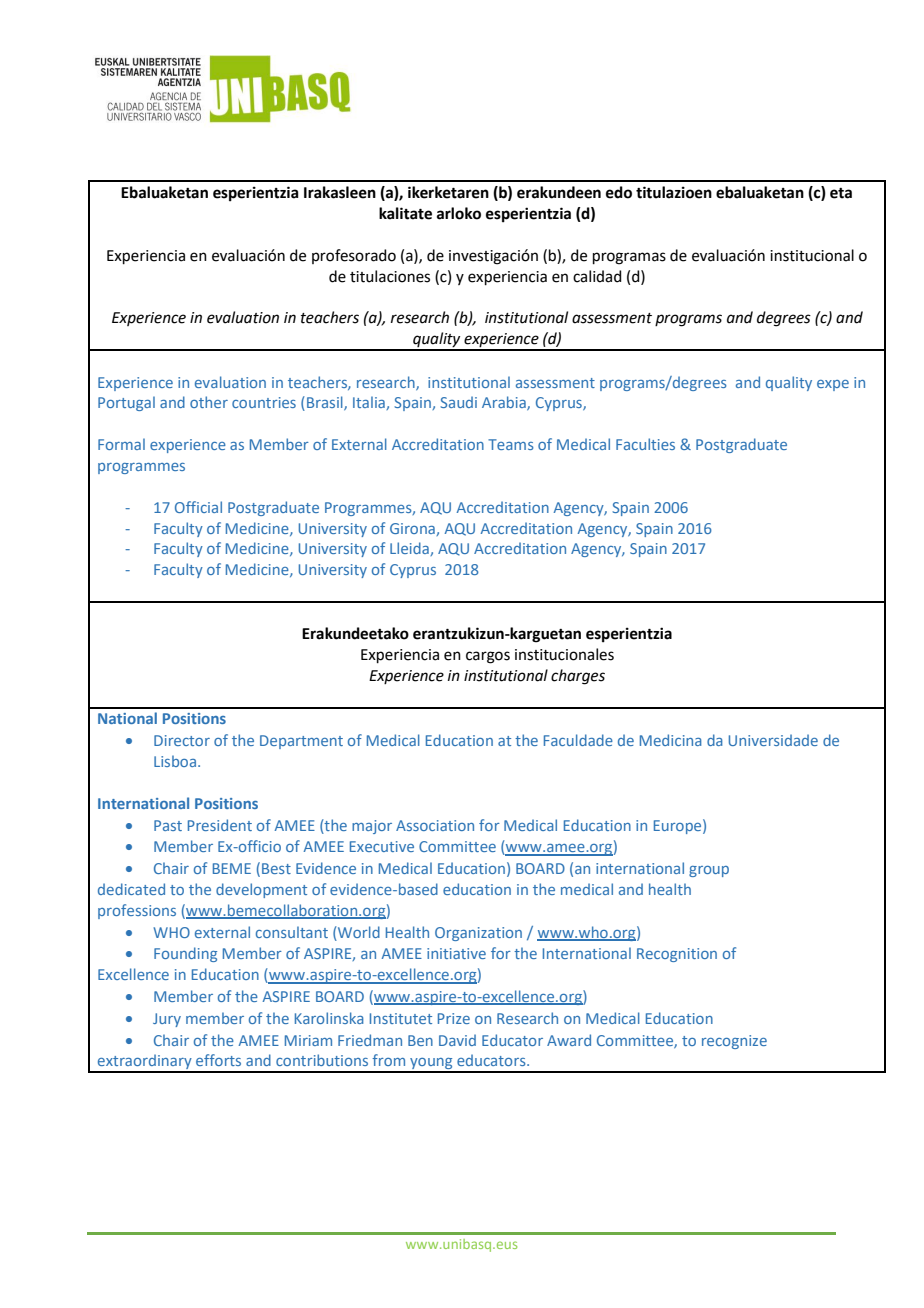 This page has width=924, height=1308. Describe the element at coordinates (671, 740) in the page. I see `Medicina` at that location.
